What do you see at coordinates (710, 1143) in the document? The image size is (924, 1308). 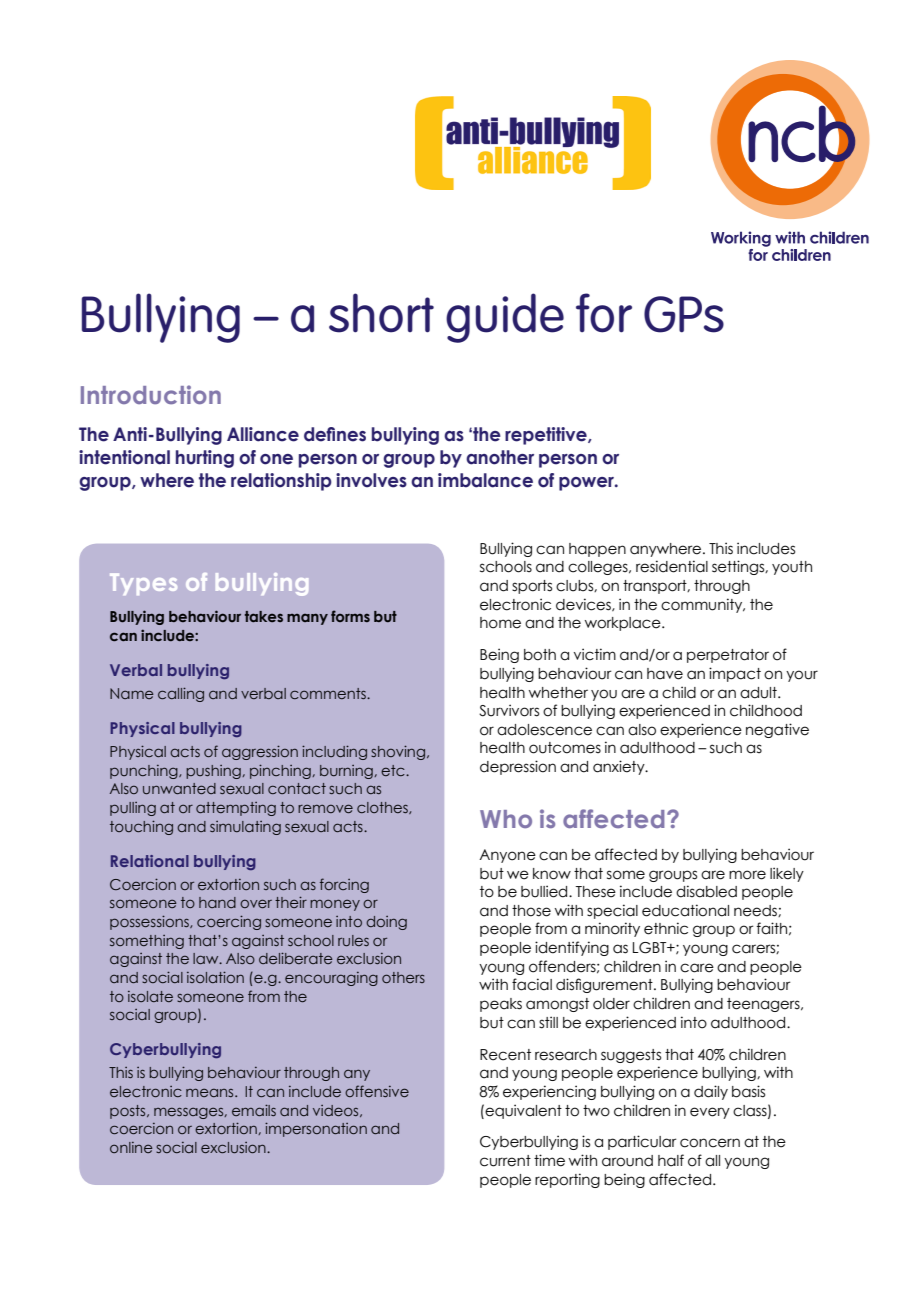 I see `concern` at bounding box center [710, 1143].
